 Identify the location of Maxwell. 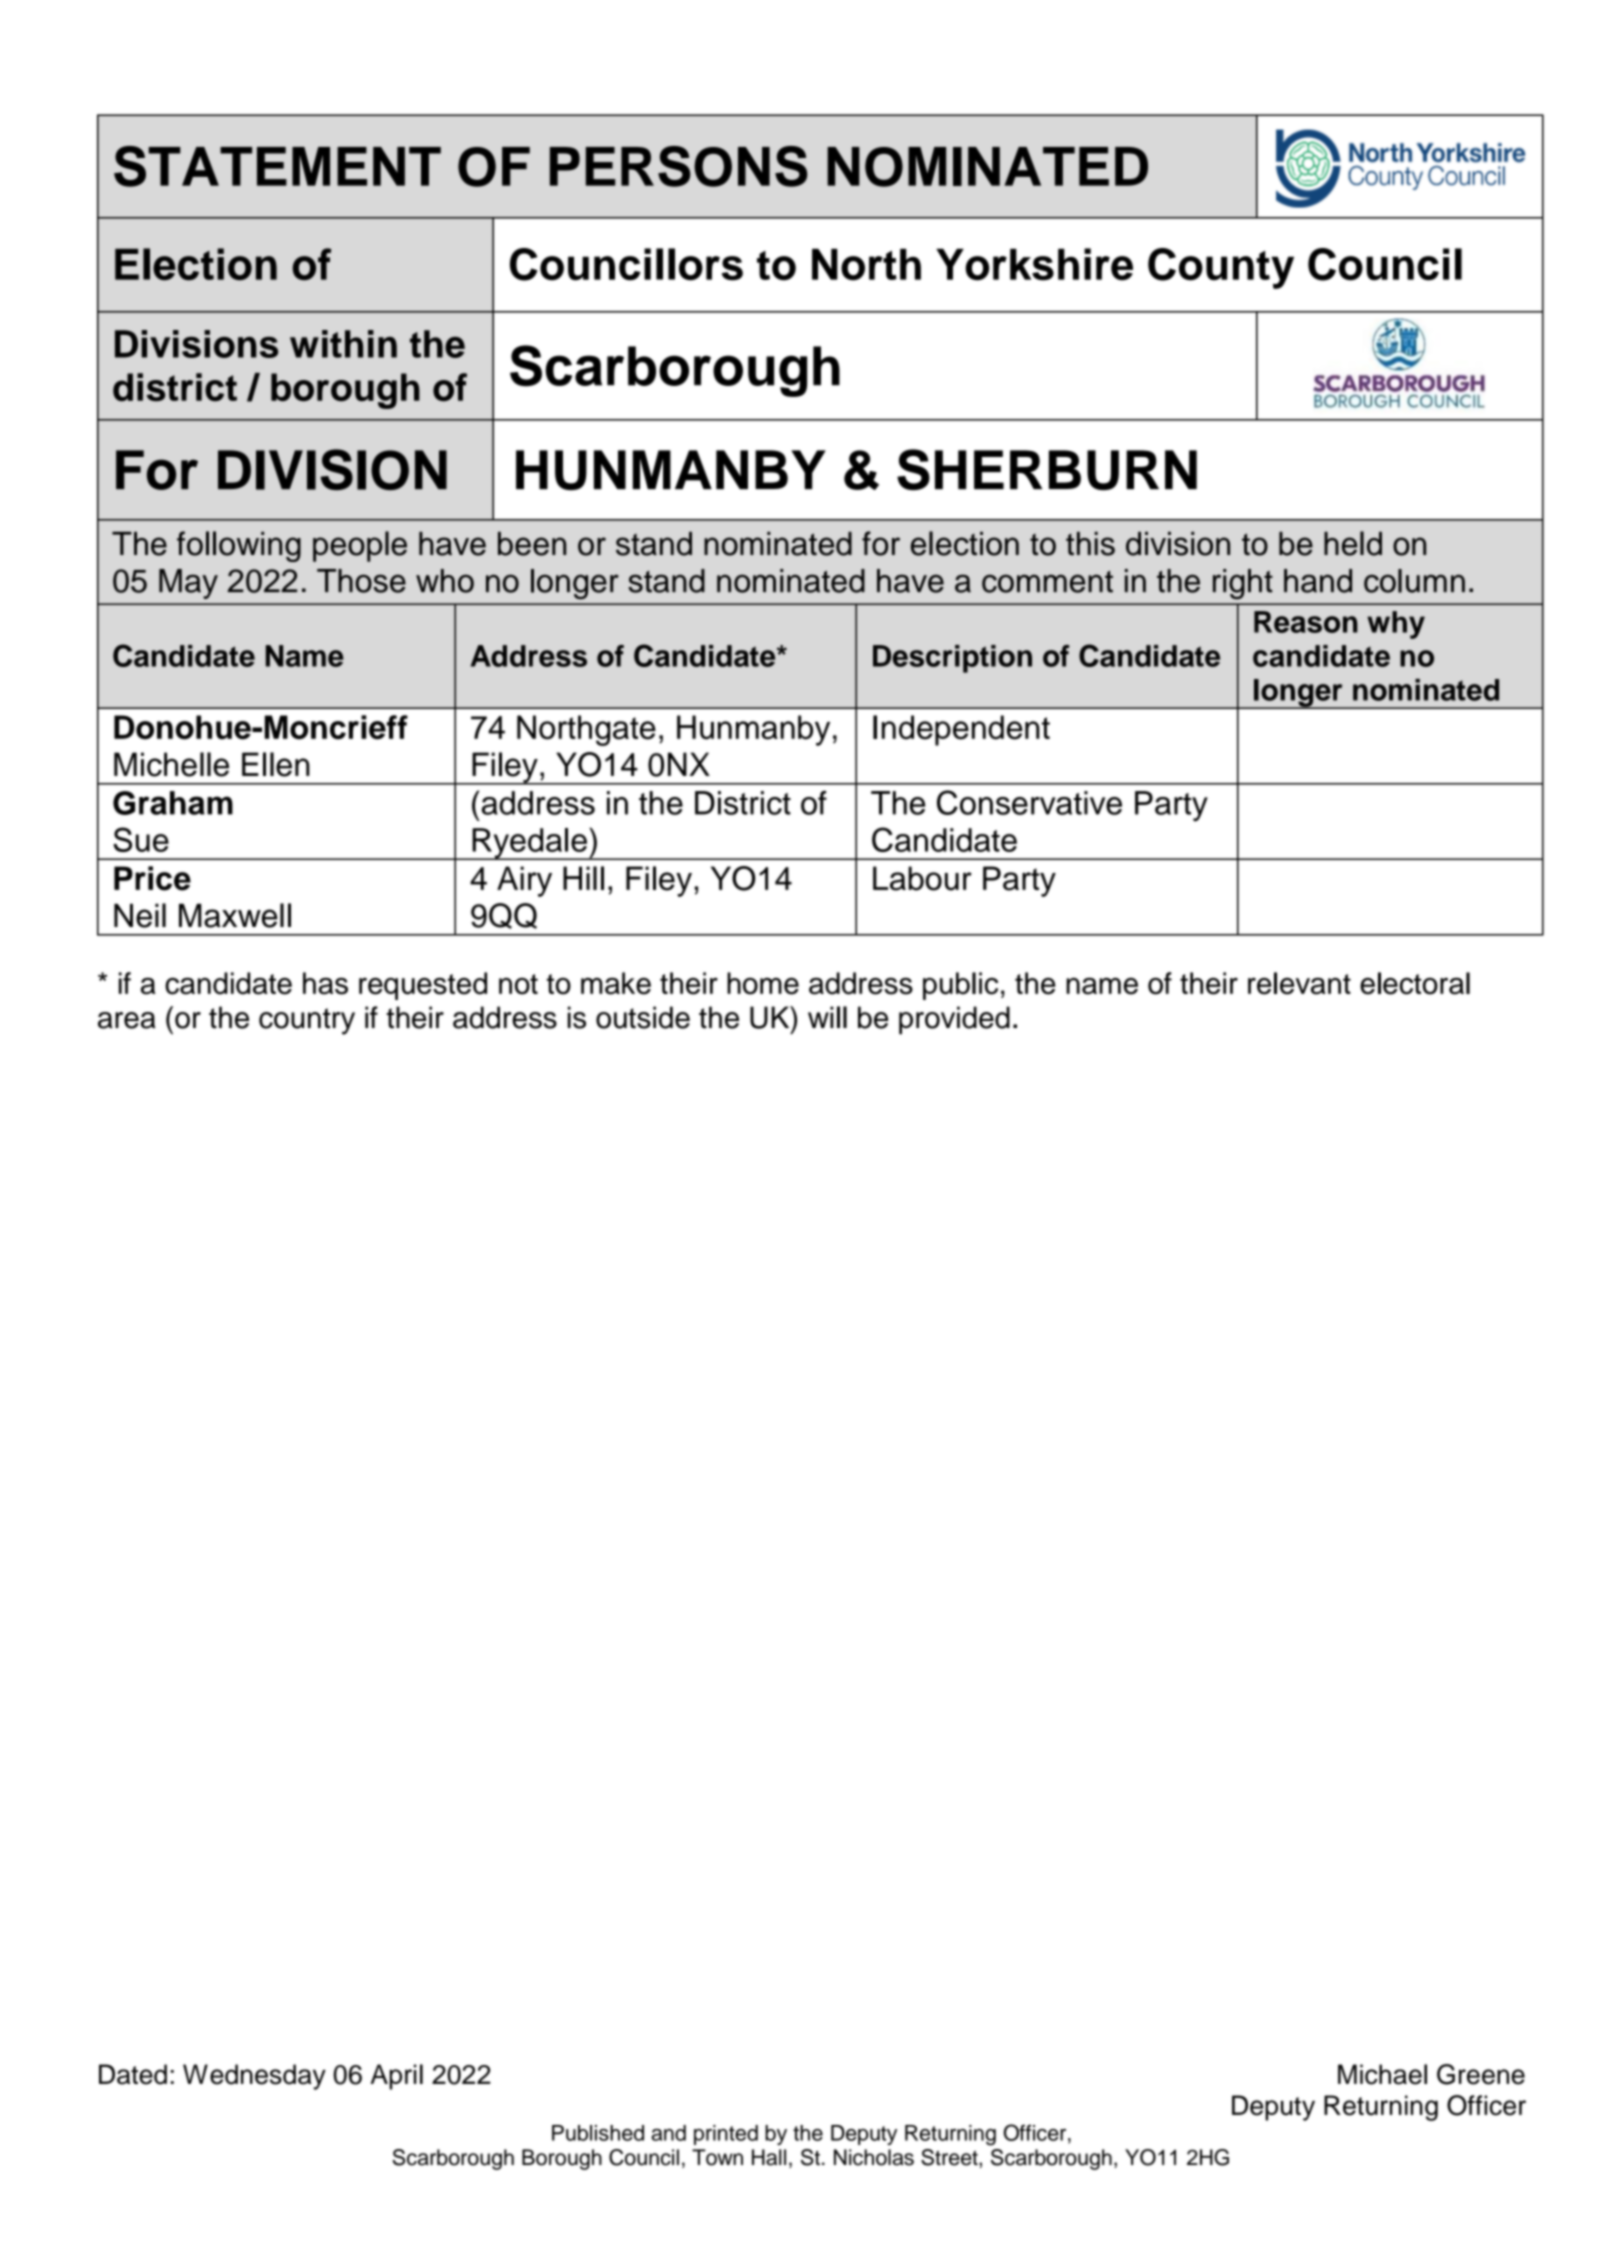
(235, 915).
